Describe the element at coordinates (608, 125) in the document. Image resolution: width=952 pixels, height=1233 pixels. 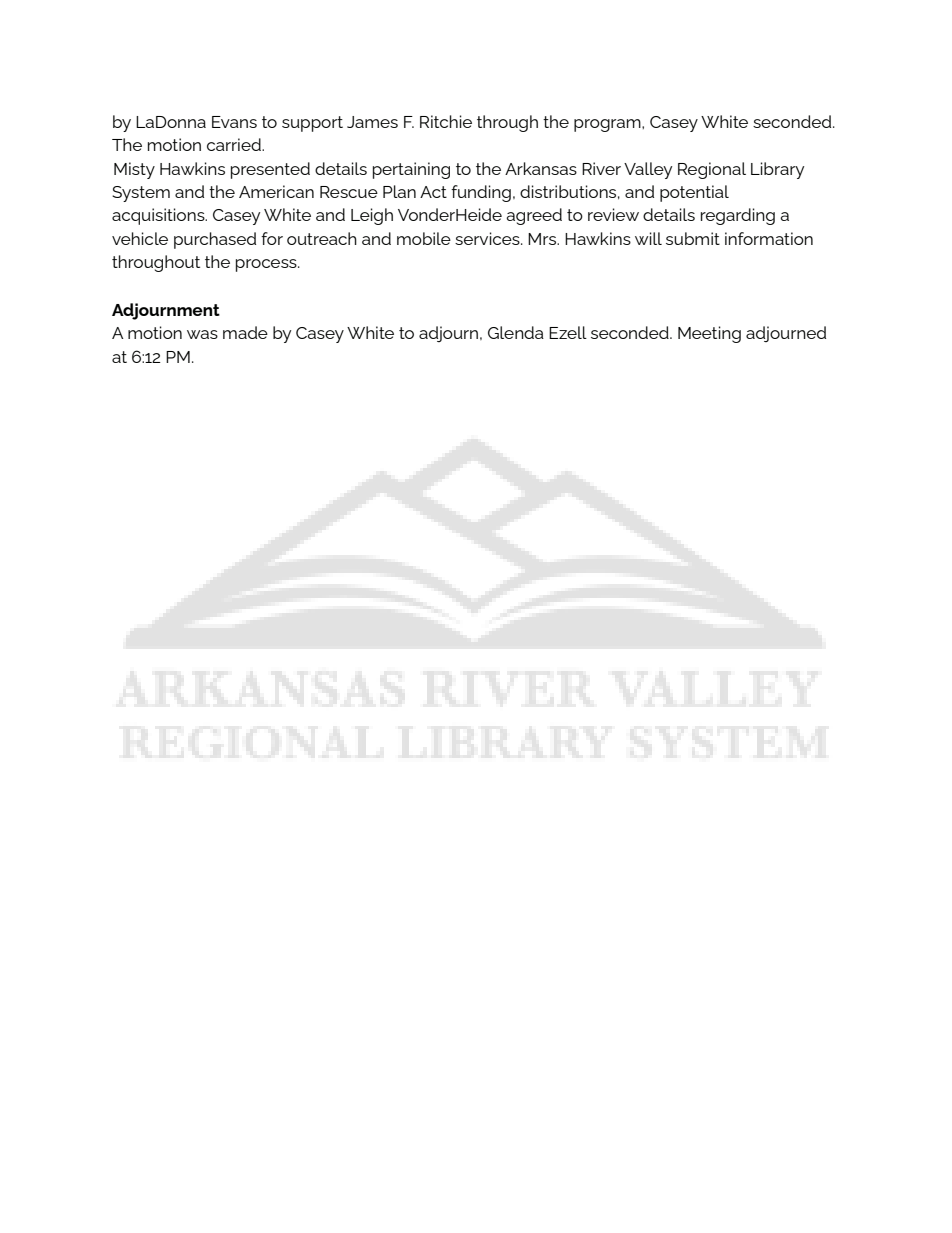
I see `program` at that location.
